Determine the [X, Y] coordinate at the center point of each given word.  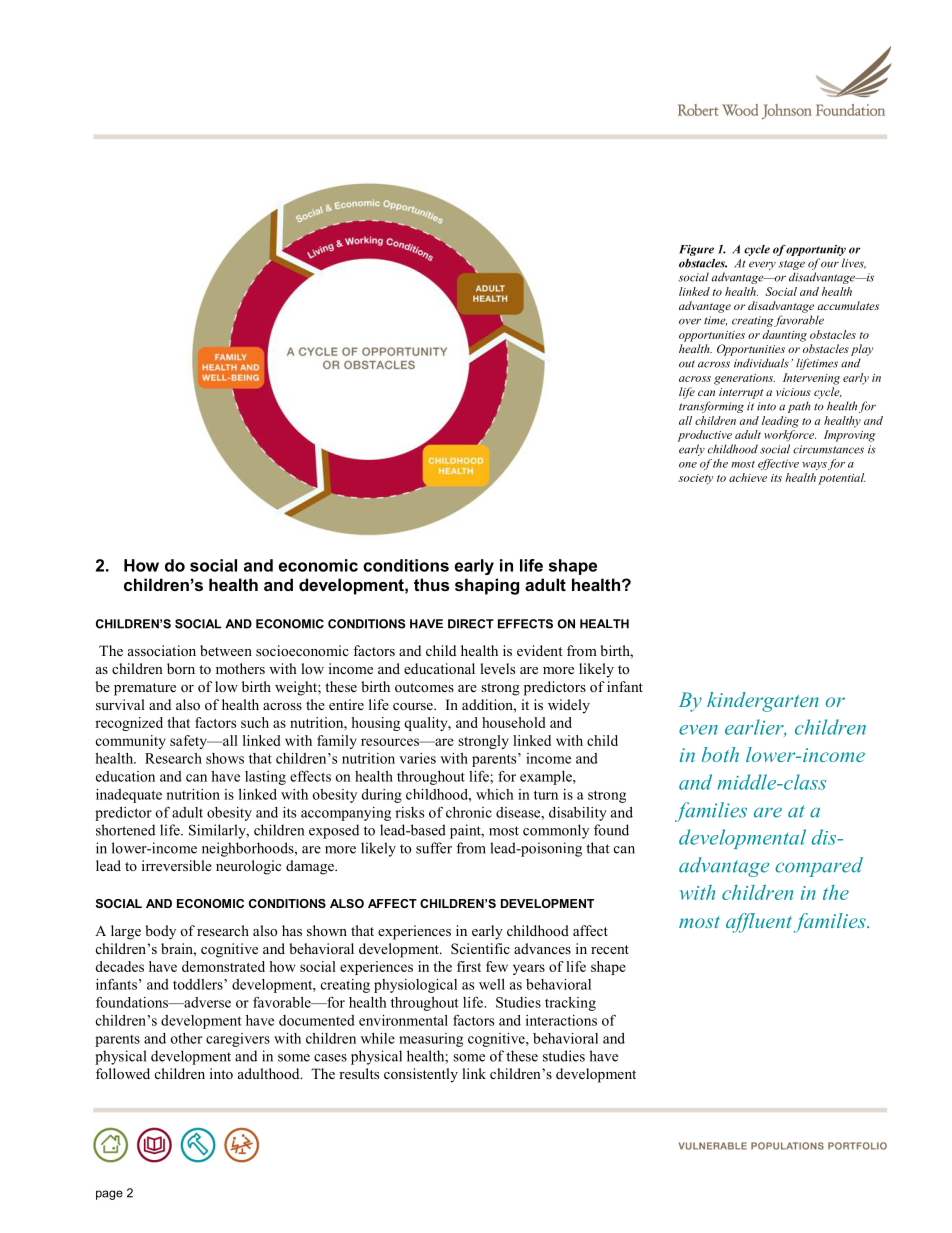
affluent [760, 923]
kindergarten [763, 702]
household [514, 722]
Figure [696, 250]
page [109, 1195]
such [255, 722]
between [226, 650]
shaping [487, 586]
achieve [748, 477]
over [690, 321]
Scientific [480, 948]
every [762, 265]
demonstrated [223, 966]
